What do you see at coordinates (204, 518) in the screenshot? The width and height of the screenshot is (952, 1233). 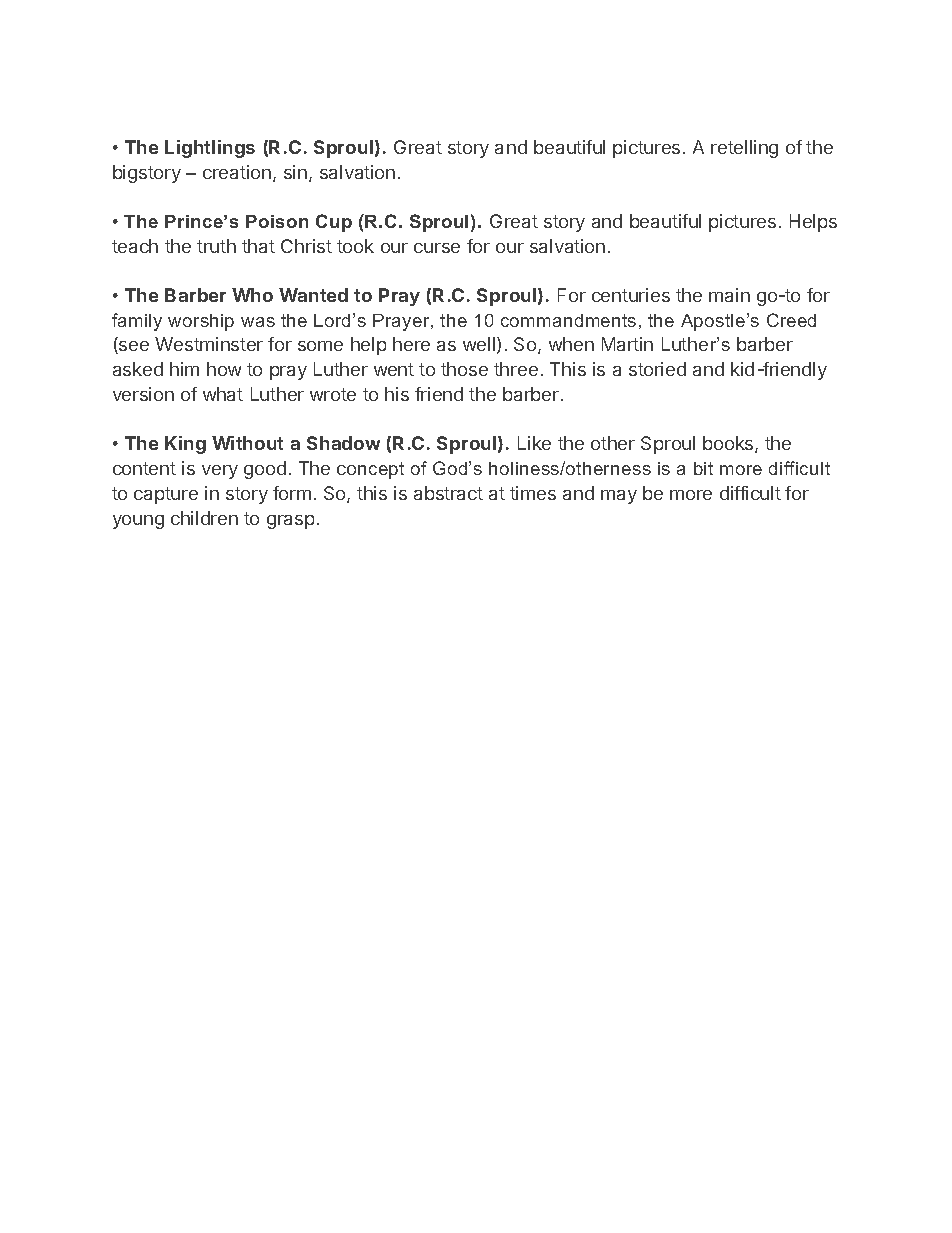 I see `children` at bounding box center [204, 518].
